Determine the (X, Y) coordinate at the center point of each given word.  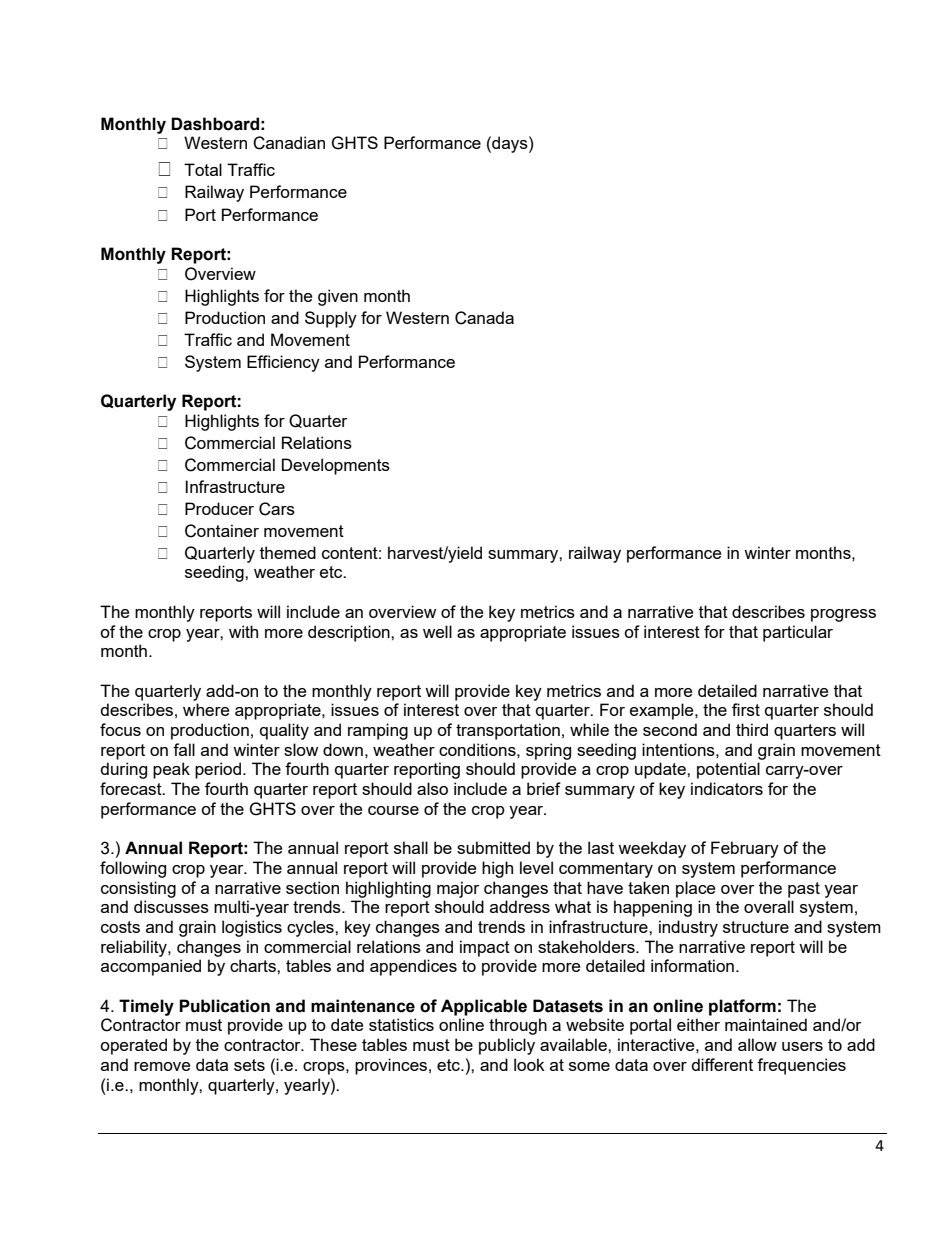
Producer (219, 508)
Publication (224, 1006)
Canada (484, 318)
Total (203, 169)
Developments (336, 466)
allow (757, 1044)
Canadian (289, 143)
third (752, 729)
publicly (507, 1046)
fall (184, 749)
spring (548, 751)
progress (843, 615)
